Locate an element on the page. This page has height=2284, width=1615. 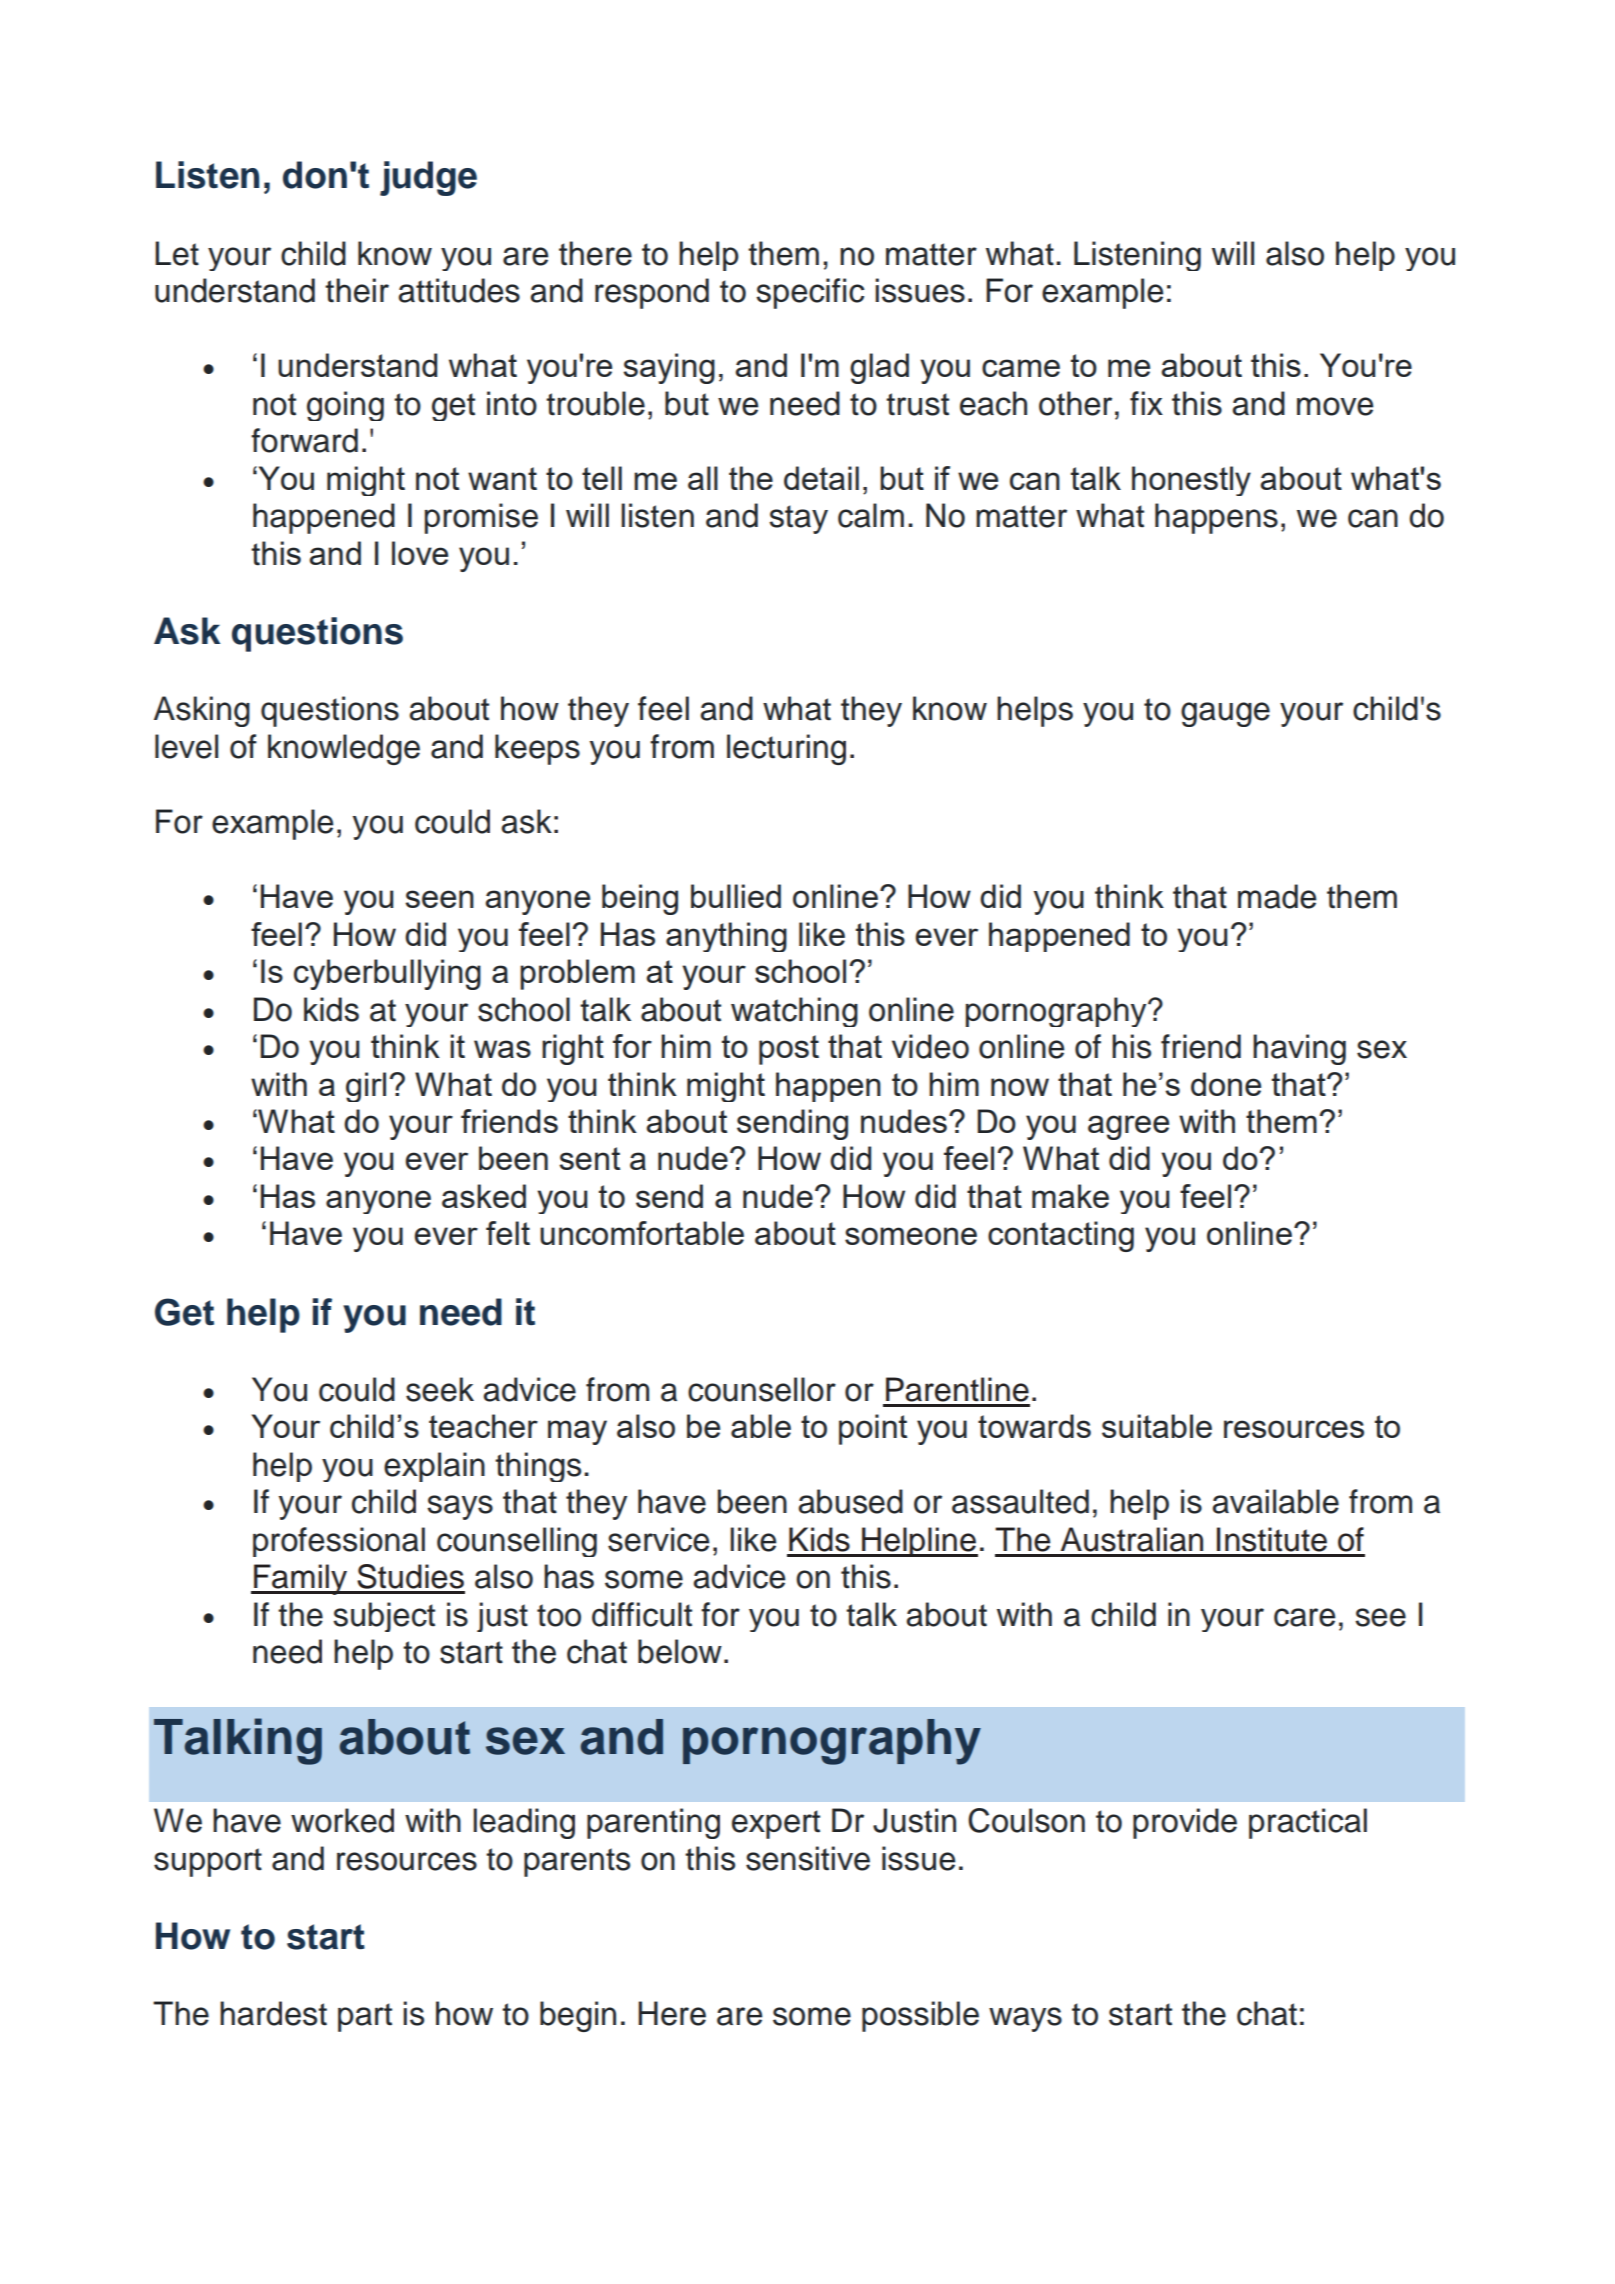
specific is located at coordinates (810, 293).
